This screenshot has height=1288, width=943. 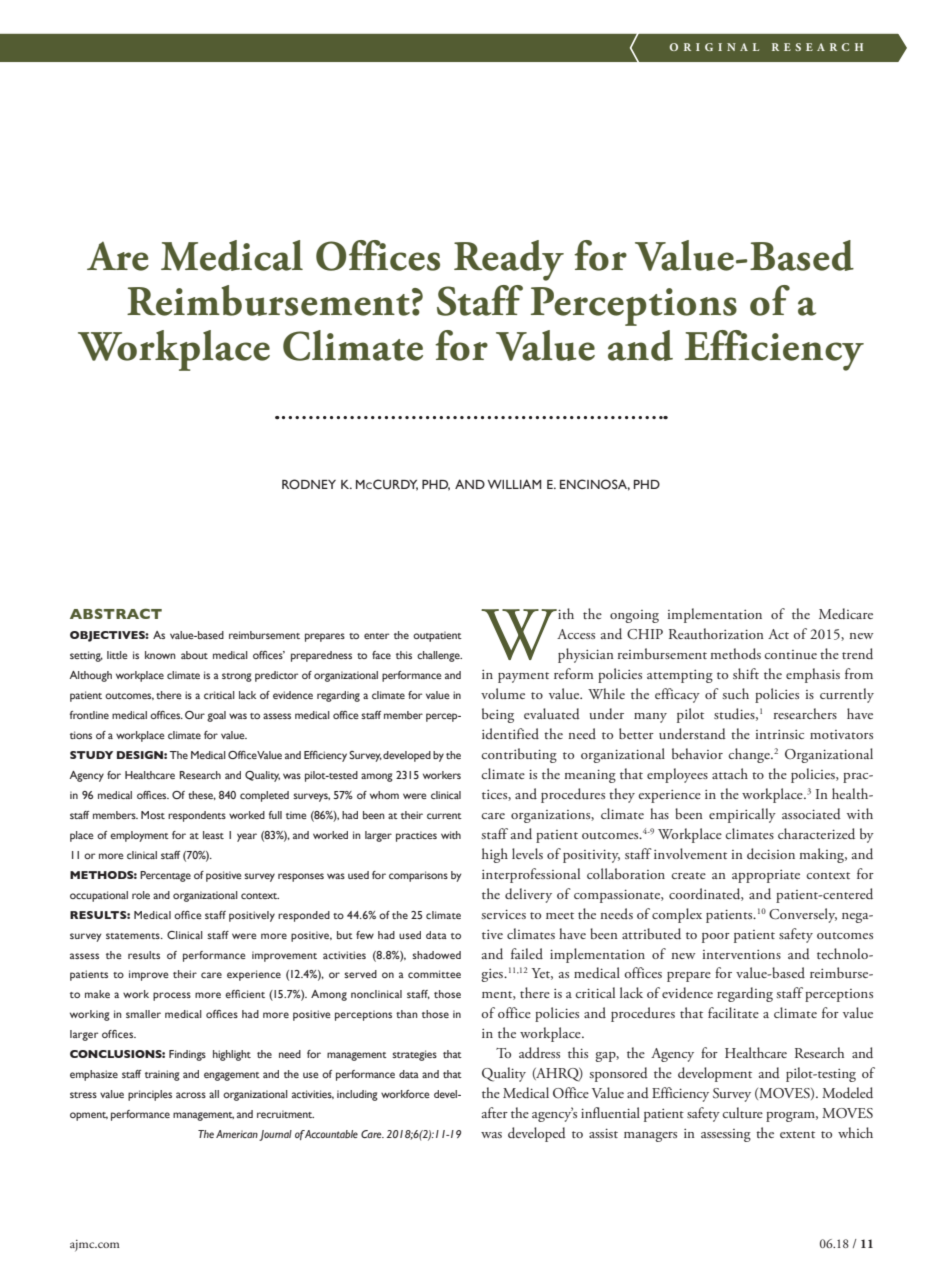 I want to click on Ready, so click(x=509, y=260).
